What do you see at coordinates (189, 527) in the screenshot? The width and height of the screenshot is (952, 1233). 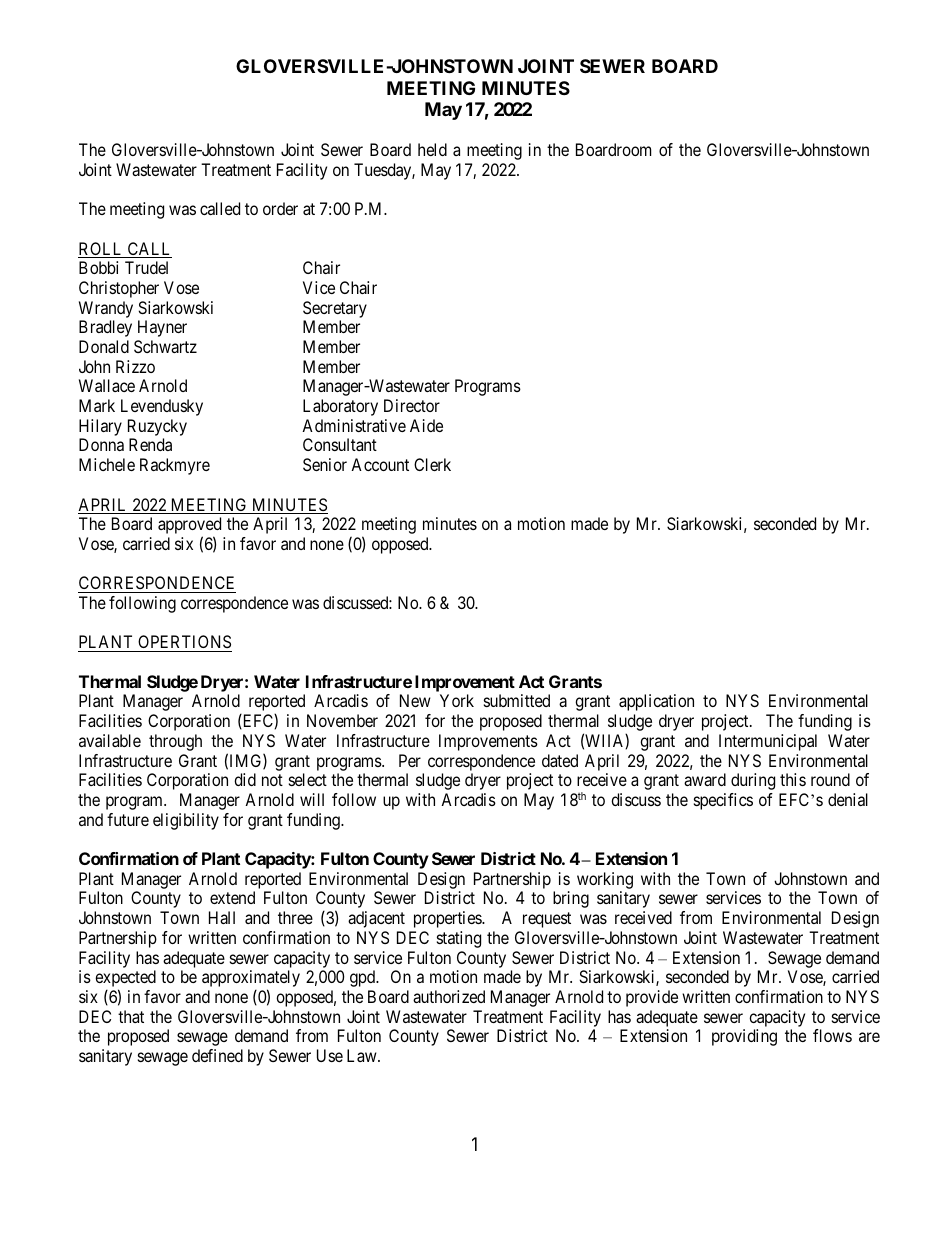 I see `approved` at bounding box center [189, 527].
